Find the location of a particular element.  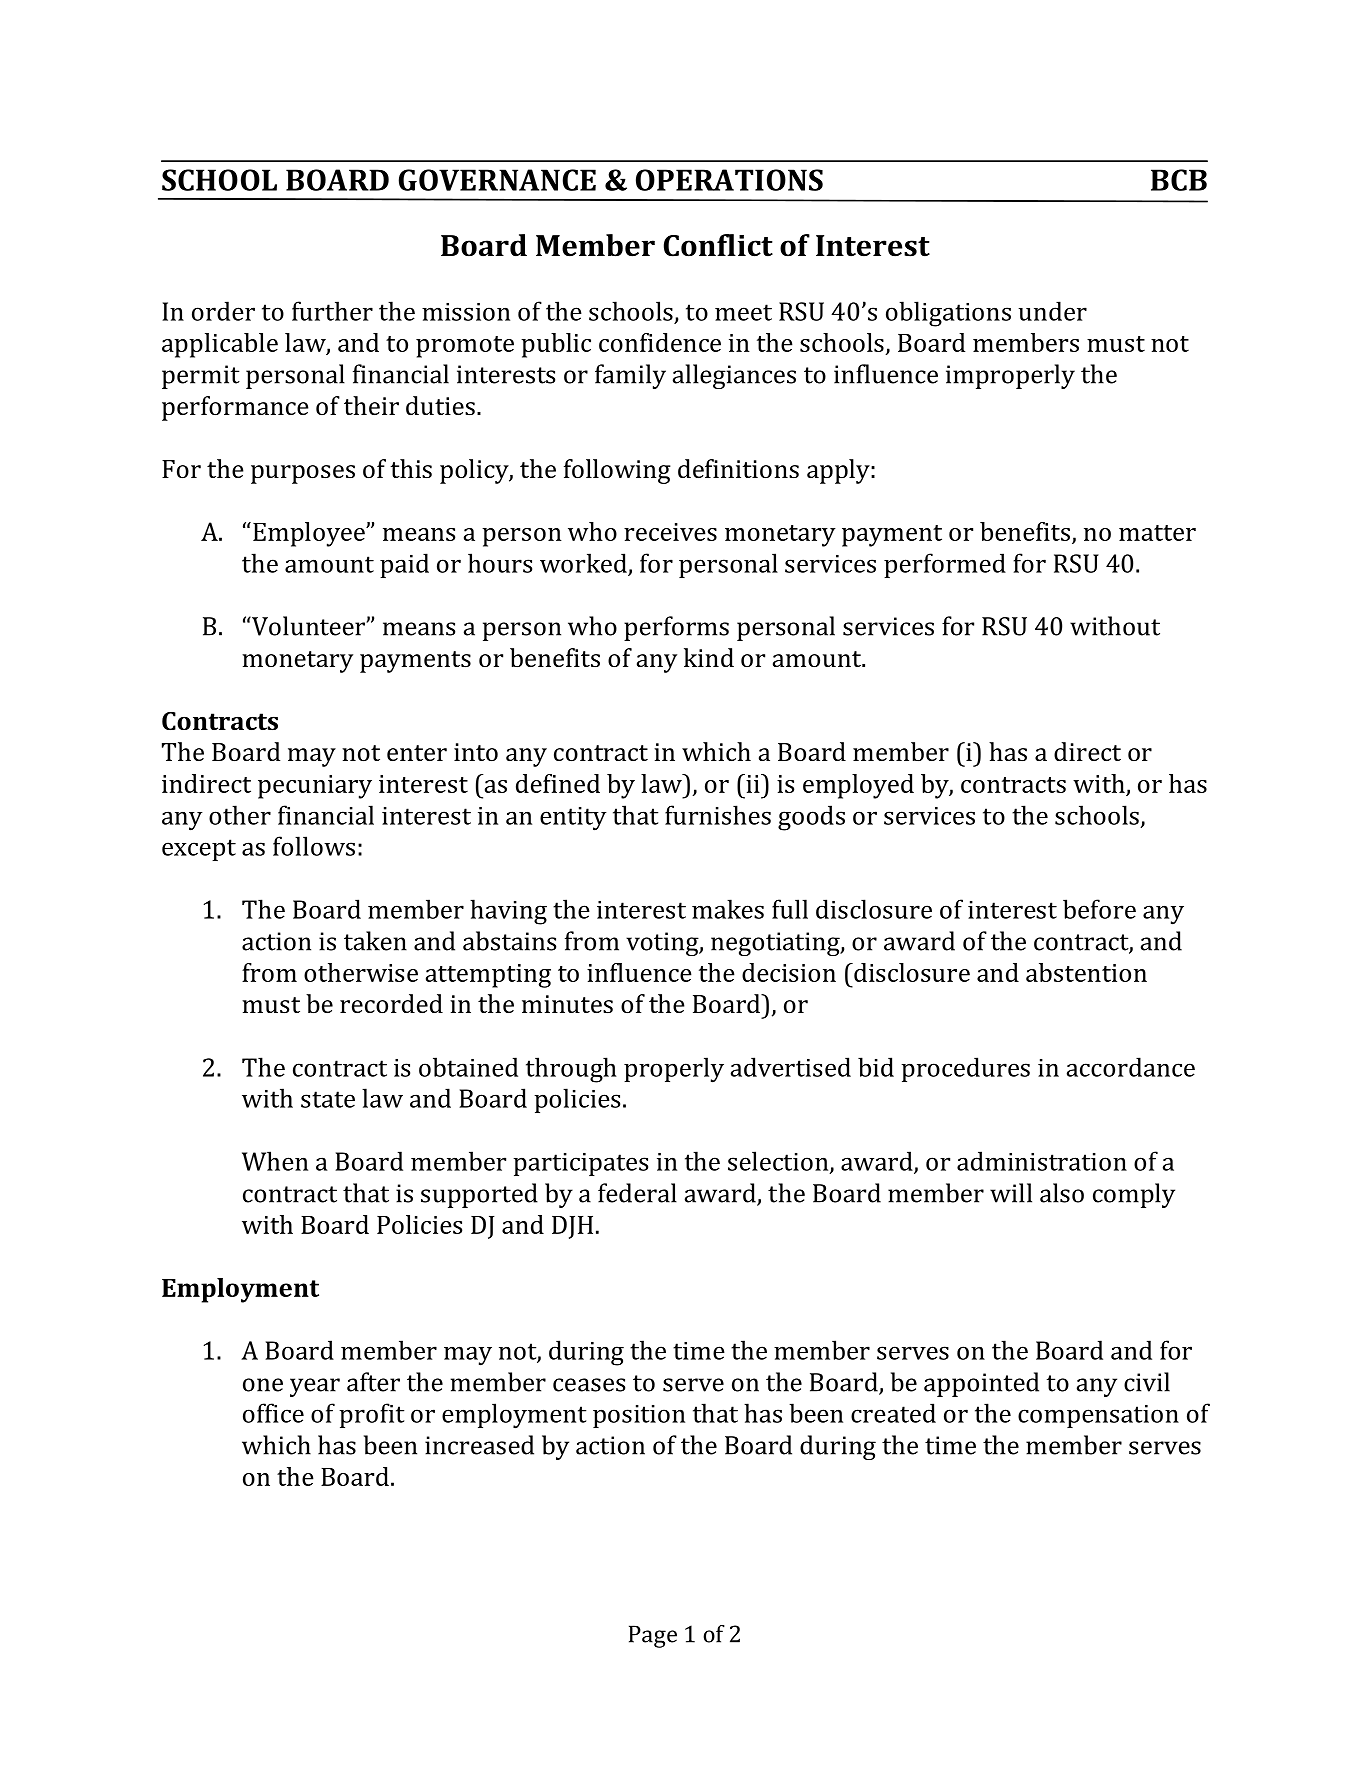

under is located at coordinates (1052, 311).
